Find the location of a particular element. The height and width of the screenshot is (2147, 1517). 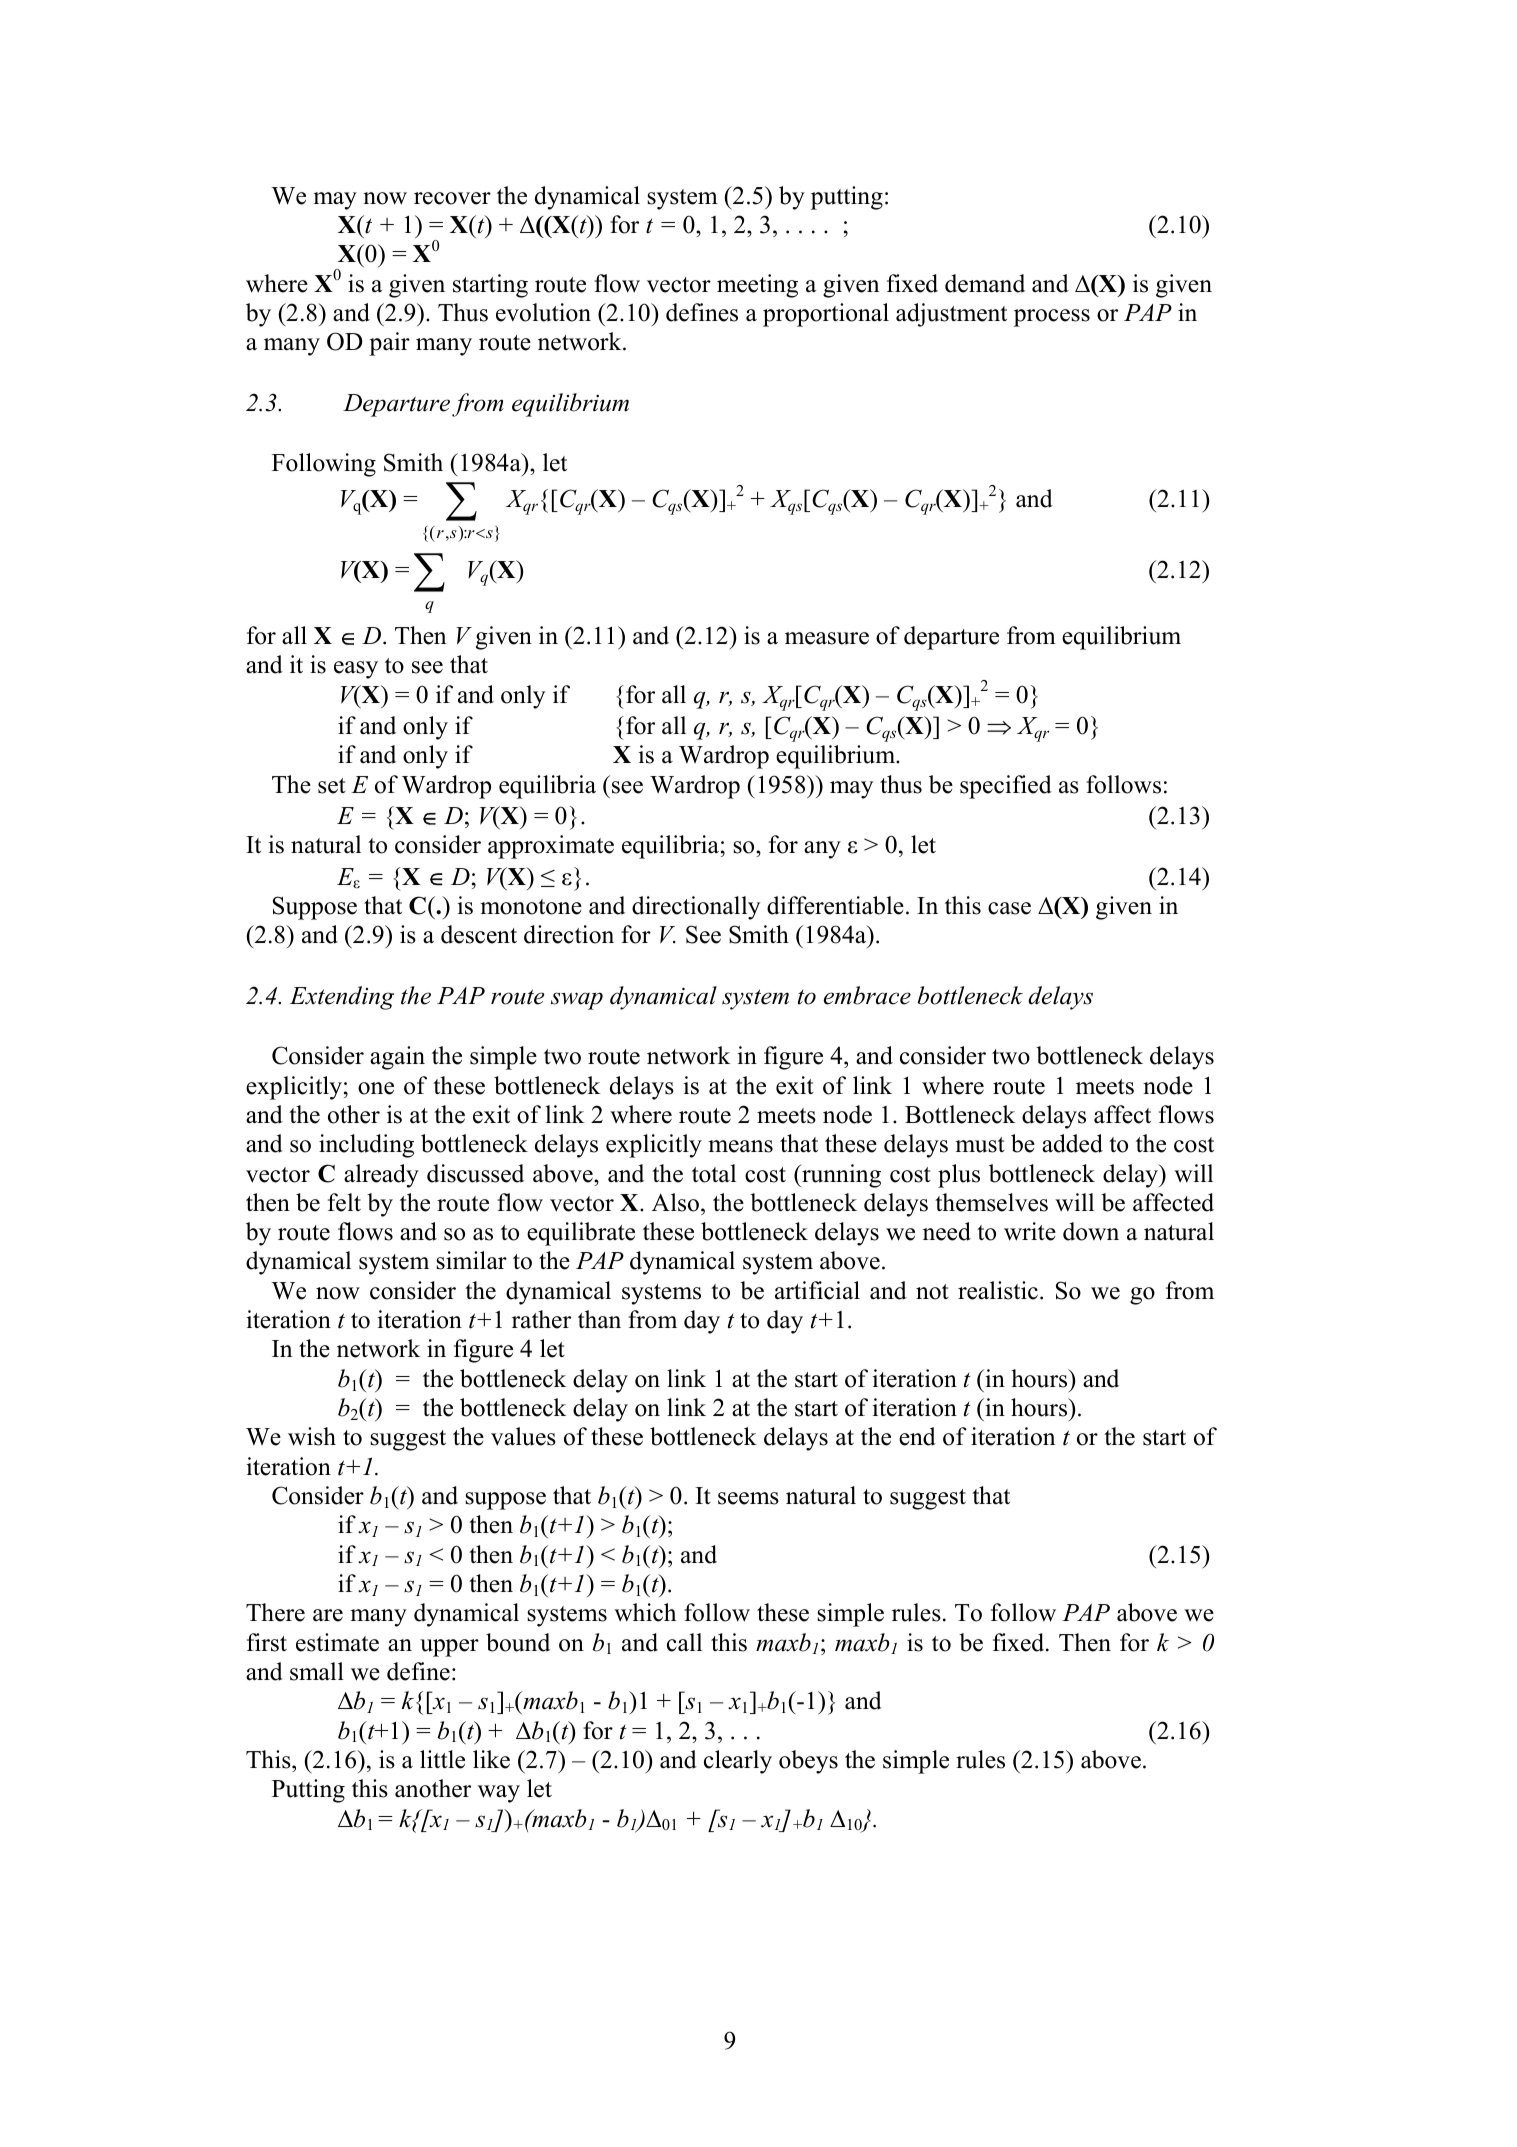

Extending is located at coordinates (342, 998).
